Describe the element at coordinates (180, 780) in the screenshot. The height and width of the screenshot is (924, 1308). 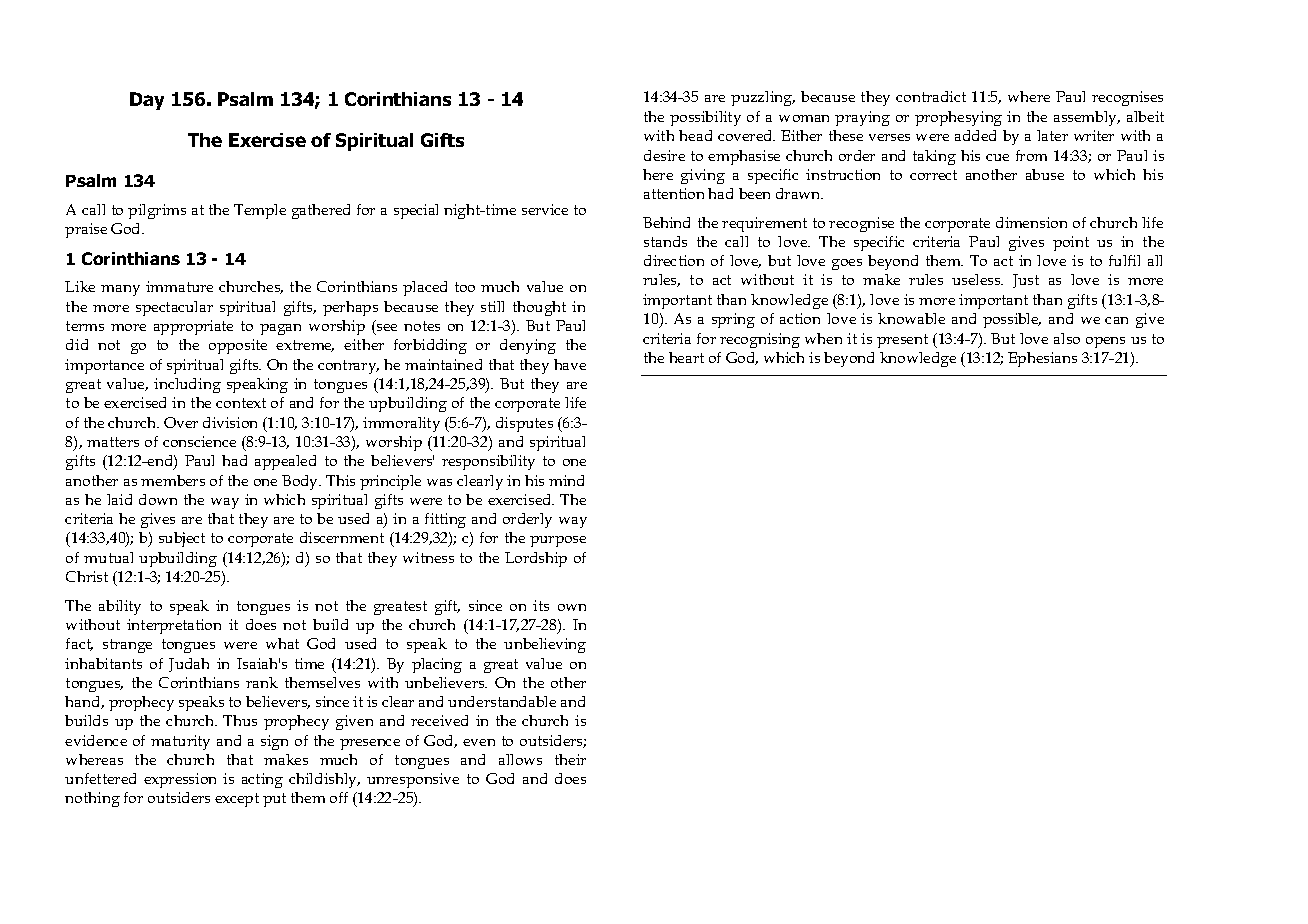
I see `expression` at that location.
